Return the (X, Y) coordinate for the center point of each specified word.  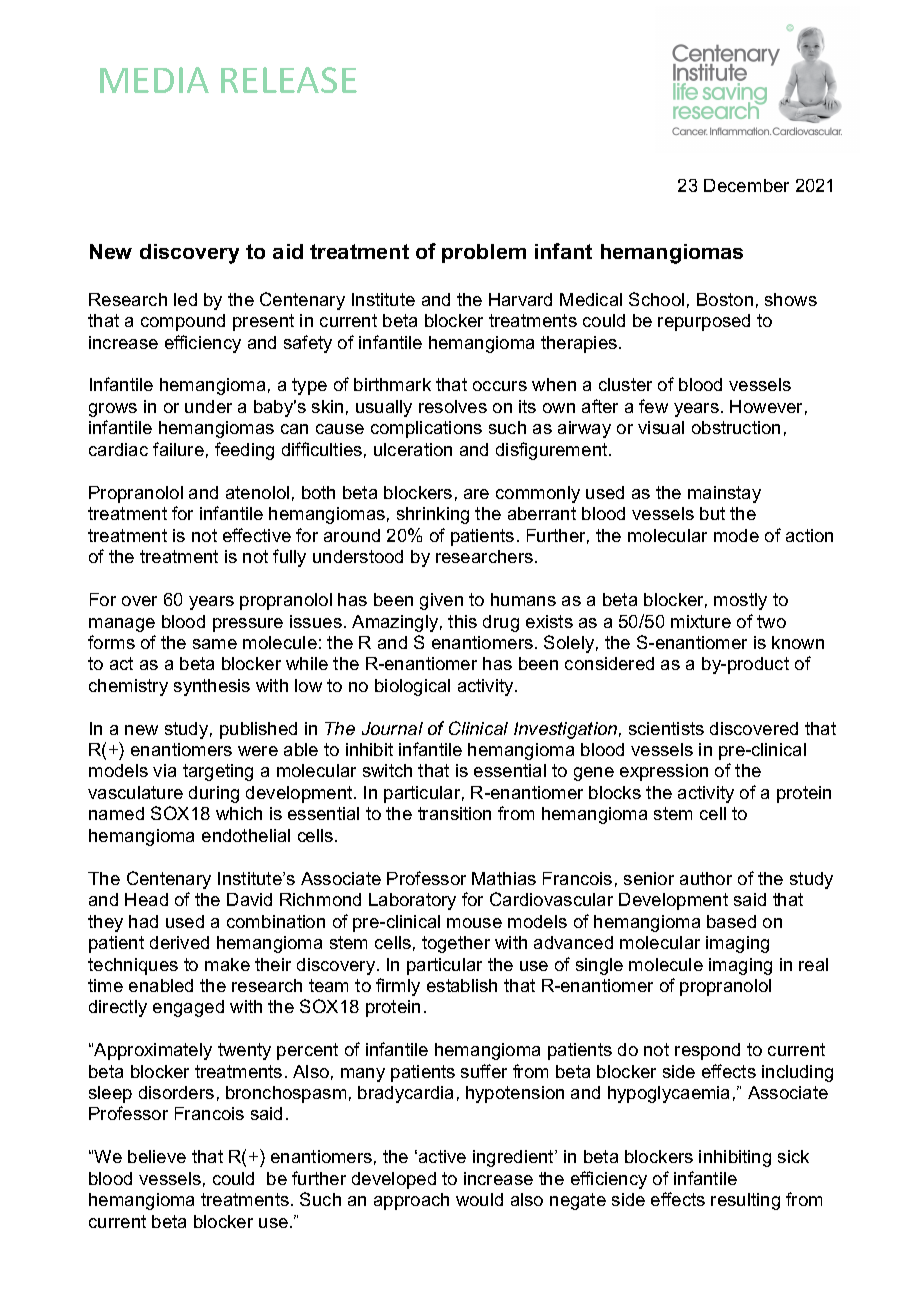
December (746, 185)
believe (157, 1156)
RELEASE (289, 80)
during (214, 794)
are (476, 494)
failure (178, 449)
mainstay (724, 494)
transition (454, 813)
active (442, 1156)
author (706, 878)
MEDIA (154, 80)
